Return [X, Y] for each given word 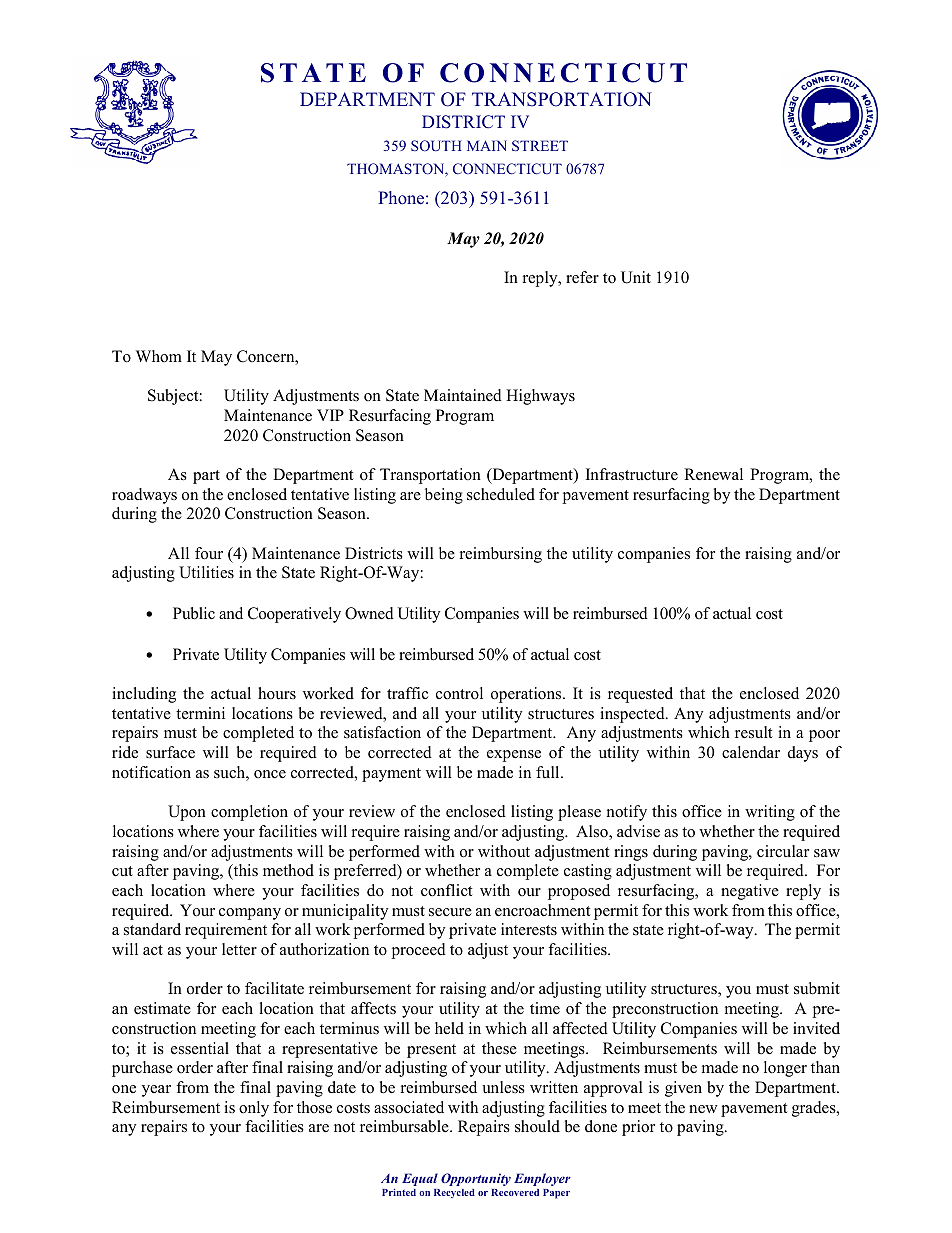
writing [770, 813]
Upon [187, 813]
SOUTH [436, 145]
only [254, 1109]
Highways [540, 397]
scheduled [501, 494]
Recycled [454, 1193]
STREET [540, 145]
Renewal [713, 474]
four [209, 553]
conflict [447, 890]
